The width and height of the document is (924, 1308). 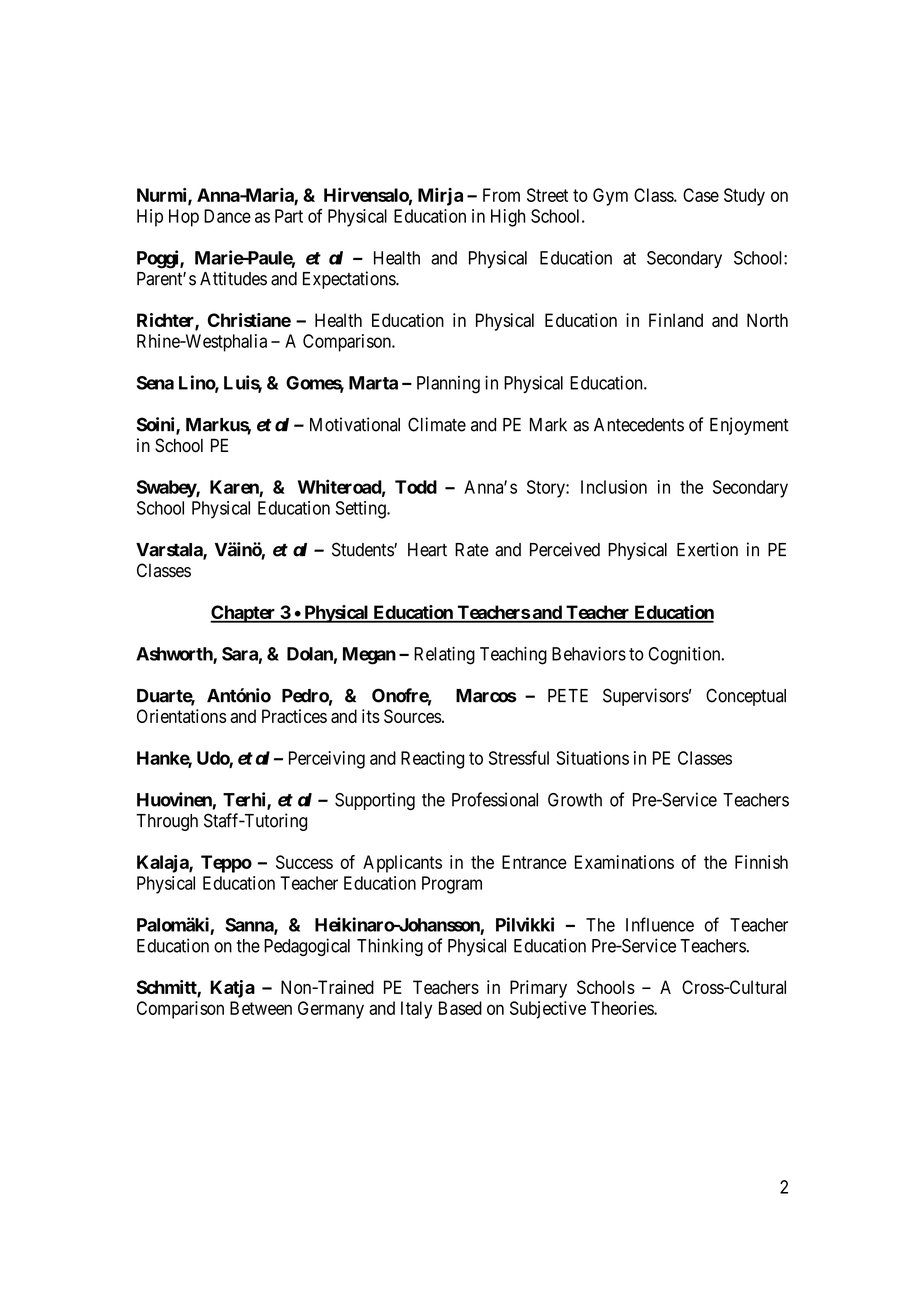 I want to click on Cognition, so click(x=686, y=656).
